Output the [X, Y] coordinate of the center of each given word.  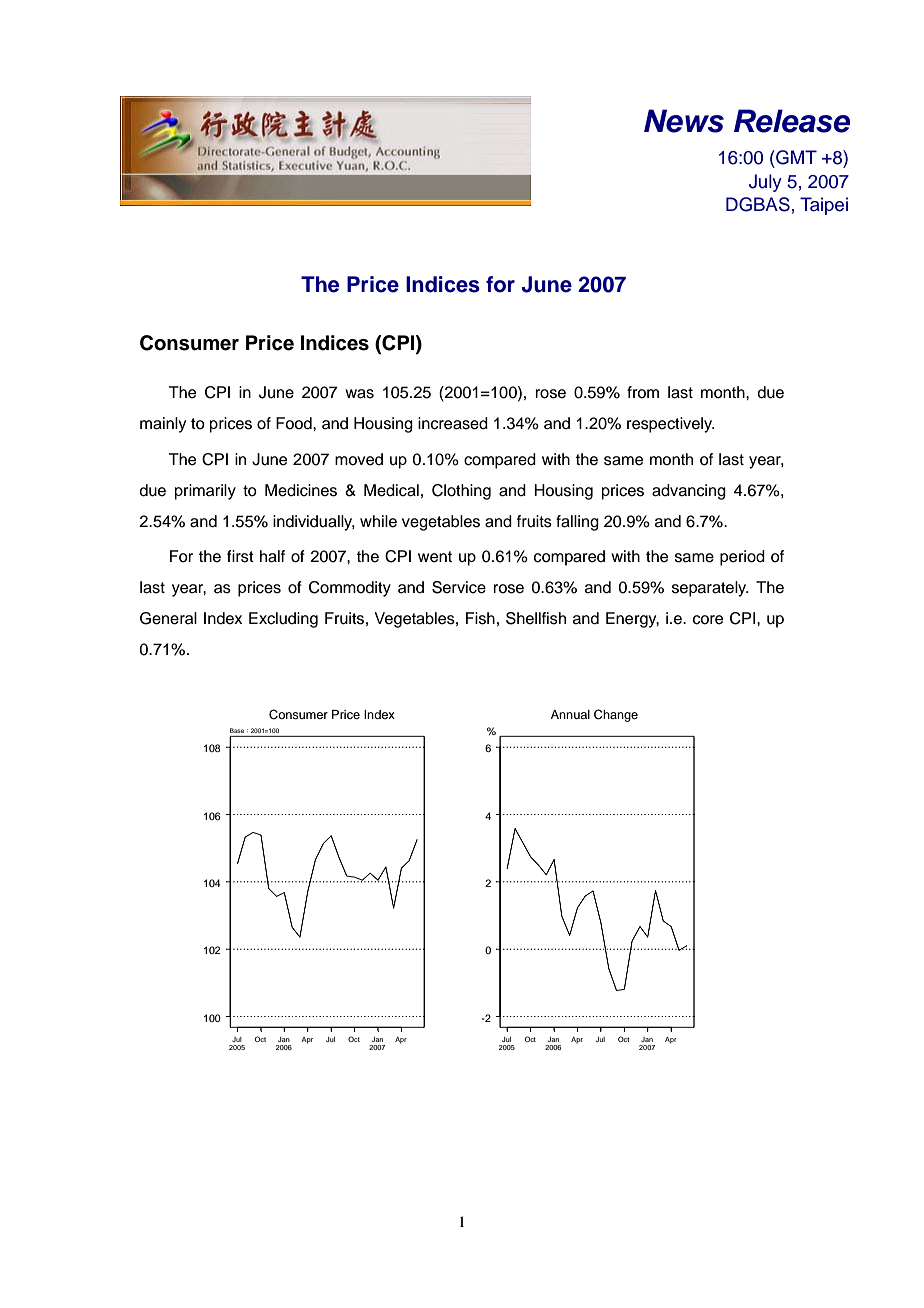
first [240, 556]
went [435, 557]
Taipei [824, 206]
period [742, 558]
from [643, 392]
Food [295, 423]
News [684, 121]
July [765, 183]
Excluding [283, 620]
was [359, 394]
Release [792, 121]
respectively [671, 425]
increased [453, 423]
